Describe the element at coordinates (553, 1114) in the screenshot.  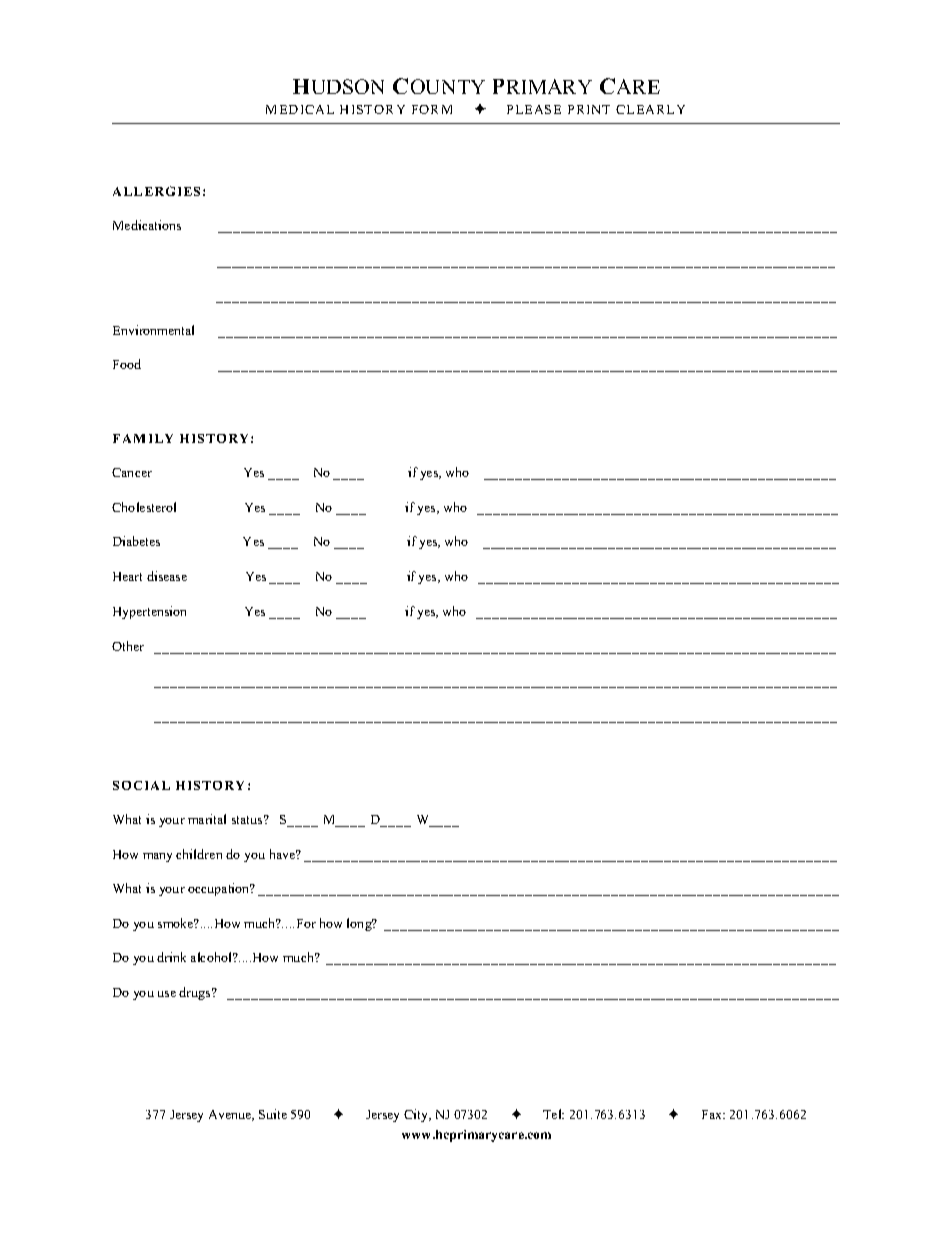
I see `Tel` at that location.
